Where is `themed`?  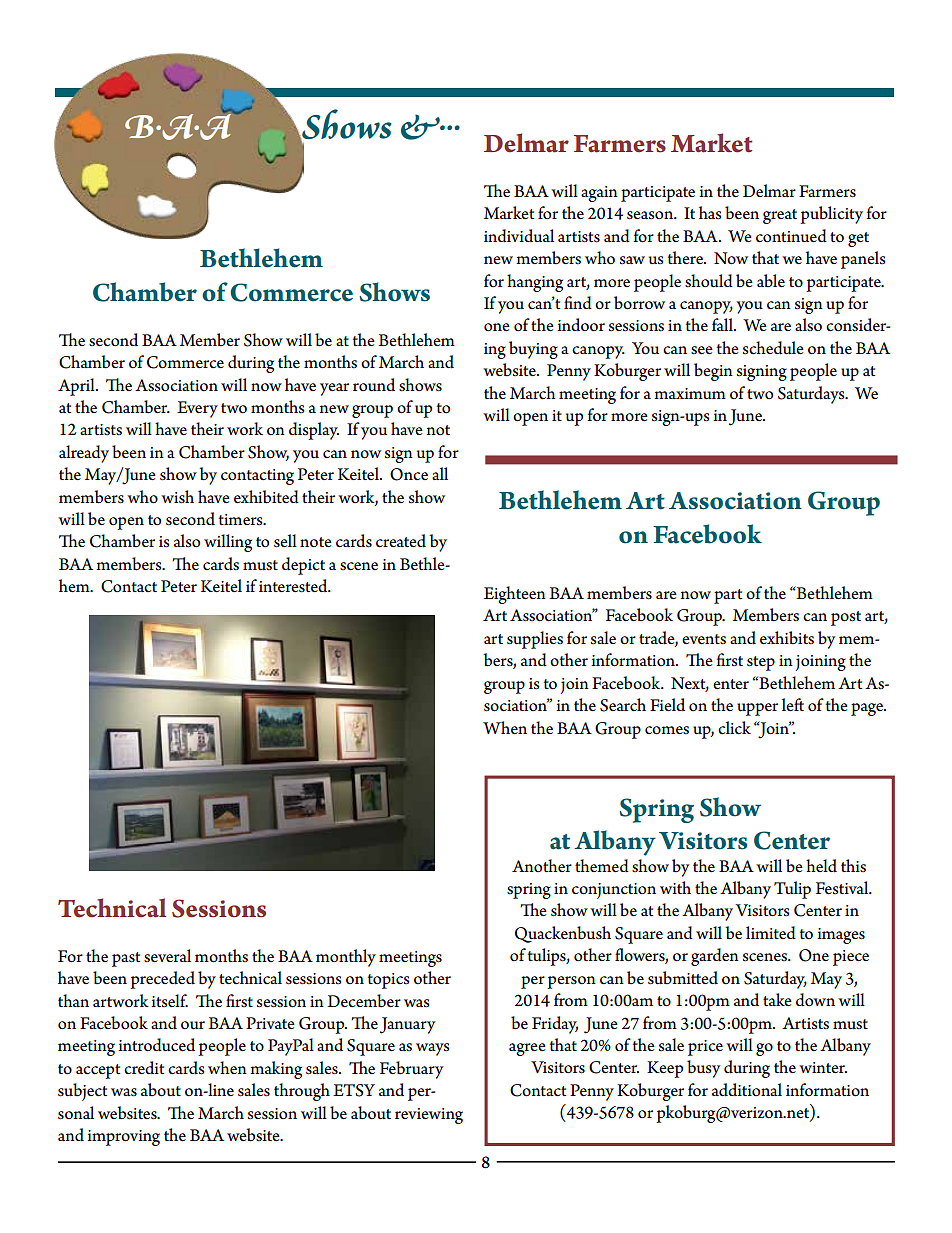 themed is located at coordinates (602, 866).
